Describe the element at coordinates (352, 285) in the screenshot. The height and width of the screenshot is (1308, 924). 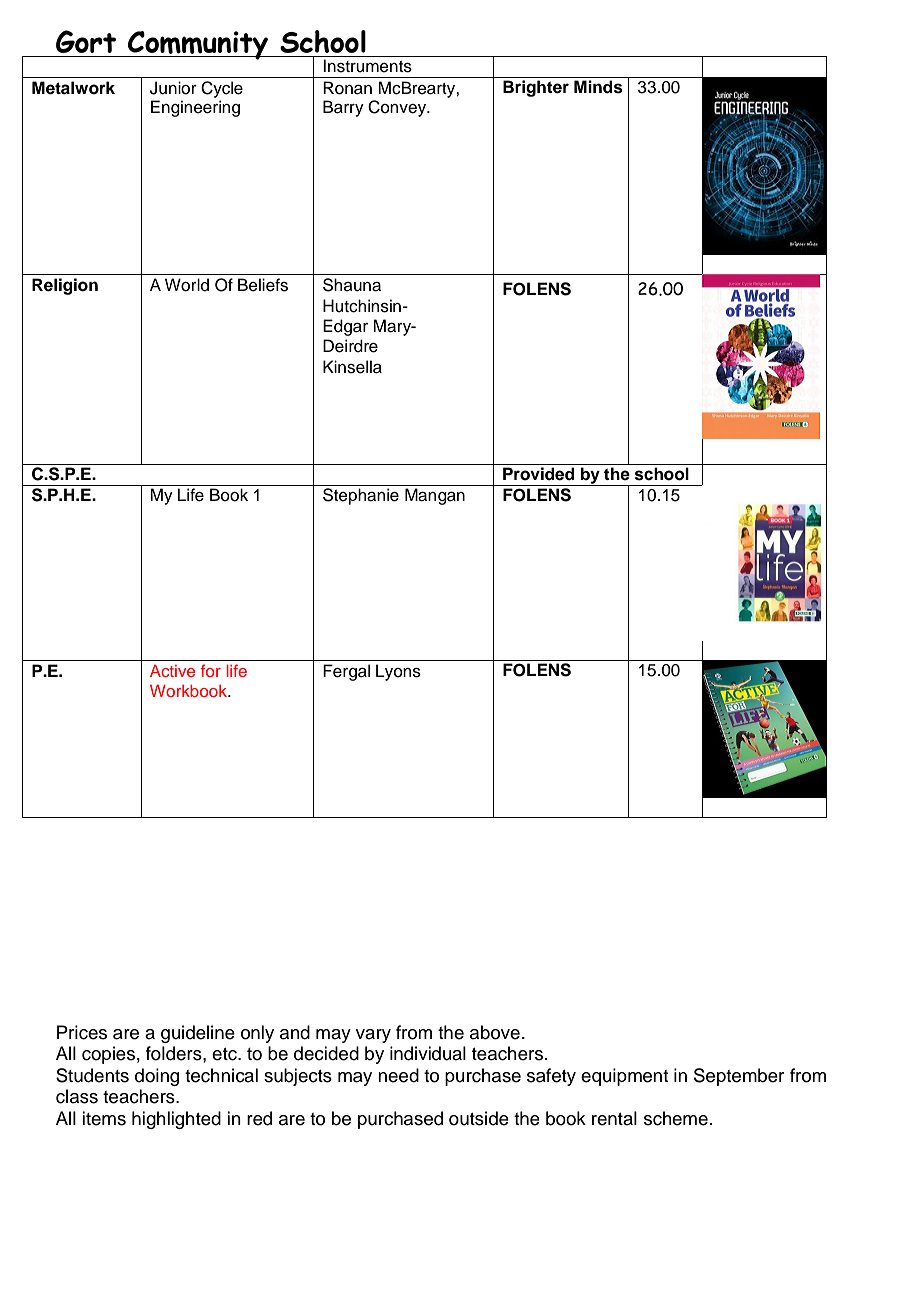
I see `Shauna` at that location.
